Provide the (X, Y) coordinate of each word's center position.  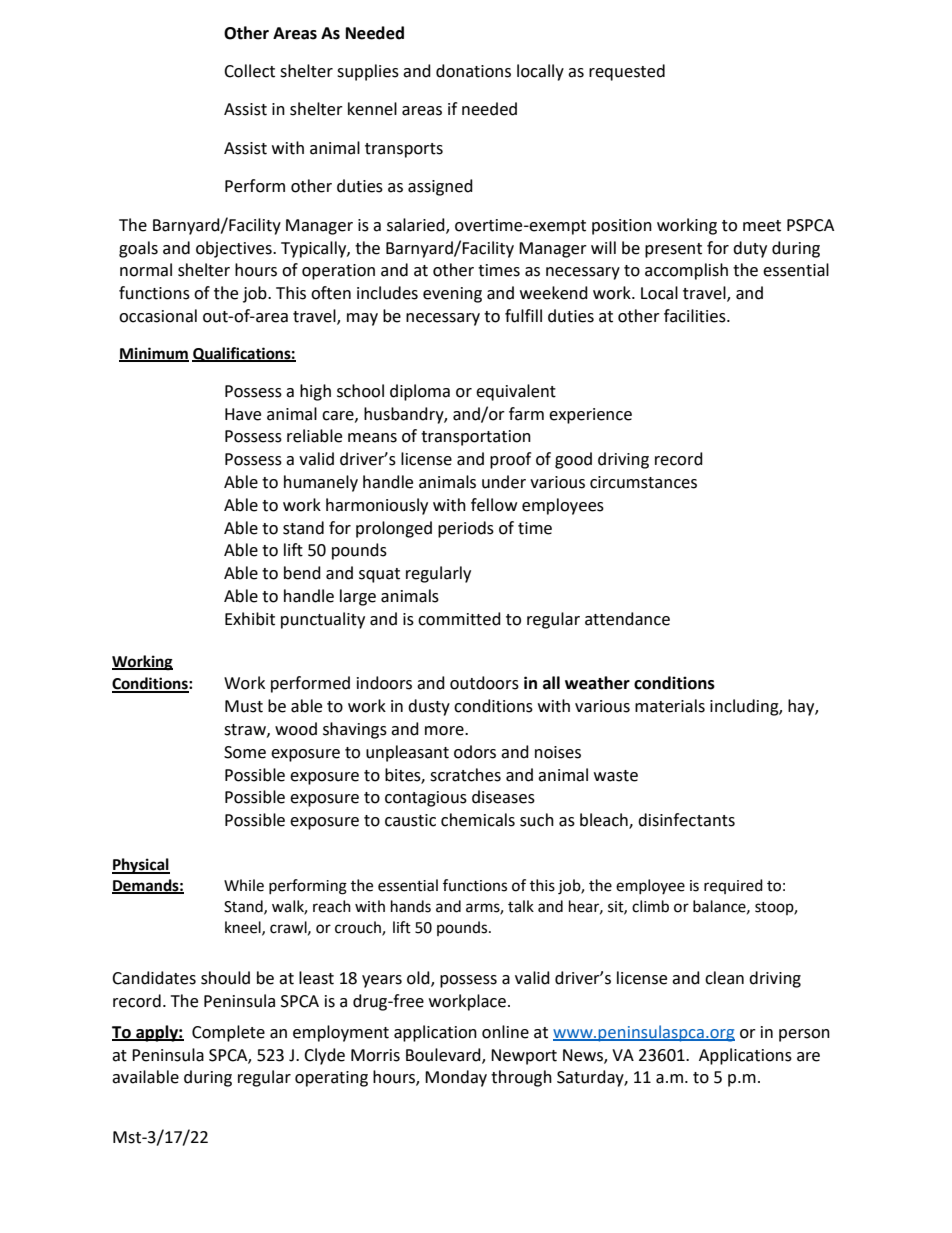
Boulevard (444, 1055)
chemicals (478, 820)
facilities (696, 316)
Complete (228, 1033)
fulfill (523, 316)
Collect (249, 71)
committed (459, 619)
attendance (627, 619)
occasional (158, 316)
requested (627, 72)
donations (473, 71)
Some (245, 752)
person (804, 1035)
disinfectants (686, 820)
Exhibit (250, 619)
